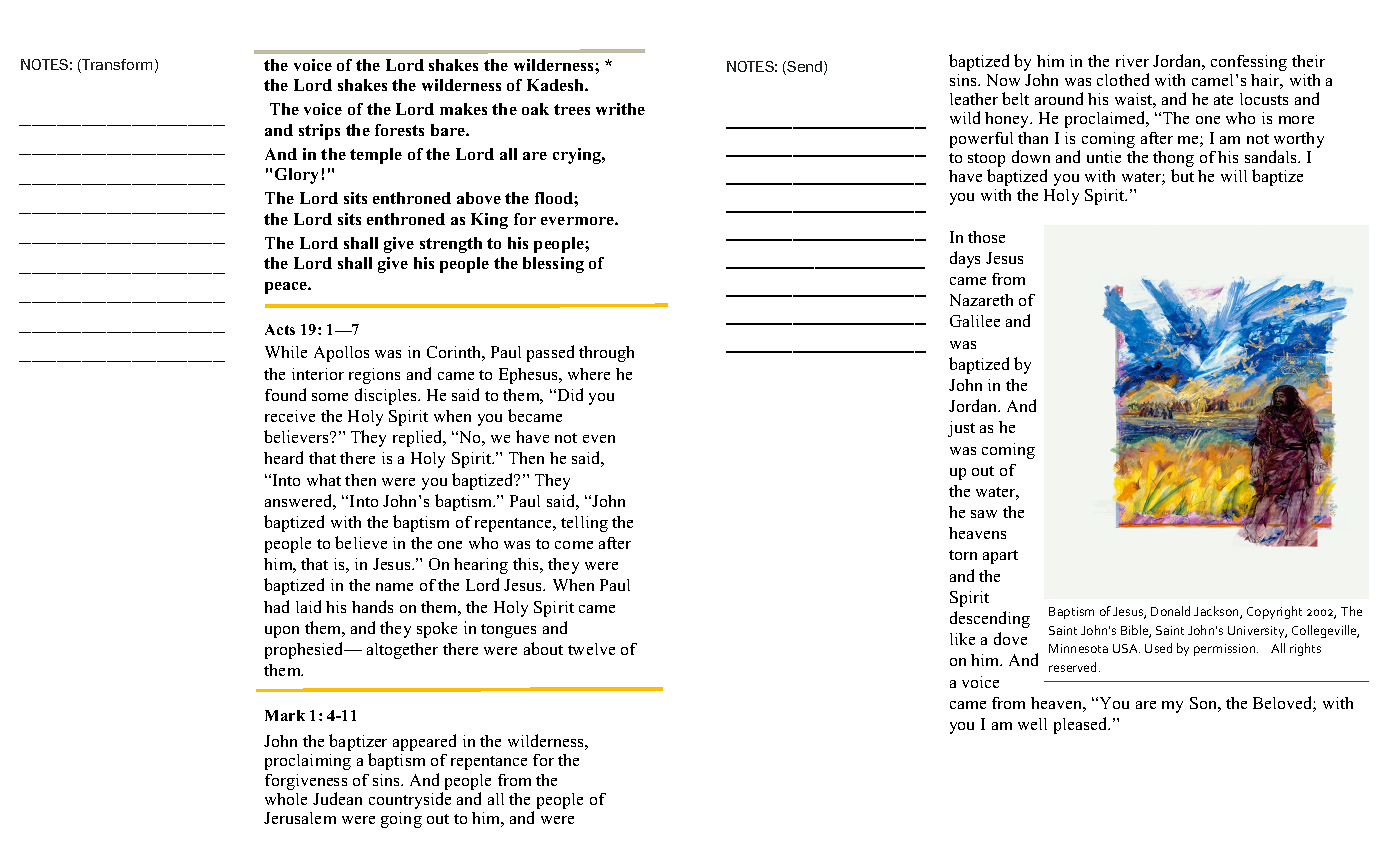 The width and height of the page is (1400, 850). What do you see at coordinates (620, 109) in the page?
I see `writhe` at bounding box center [620, 109].
